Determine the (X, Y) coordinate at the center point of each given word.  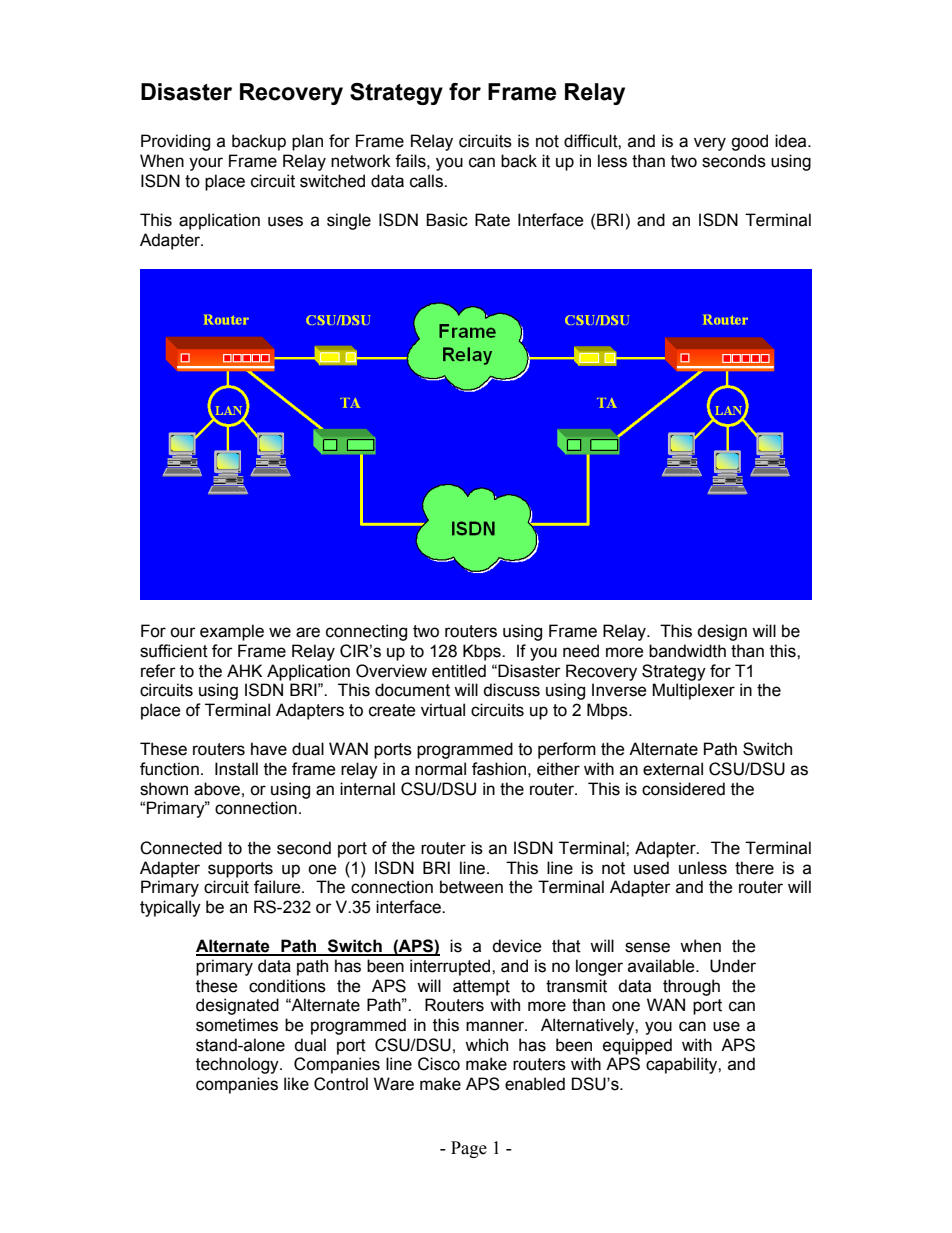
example (232, 632)
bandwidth (687, 651)
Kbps (483, 652)
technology (238, 1065)
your (206, 164)
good (749, 142)
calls (427, 181)
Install (236, 769)
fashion (499, 769)
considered (683, 789)
